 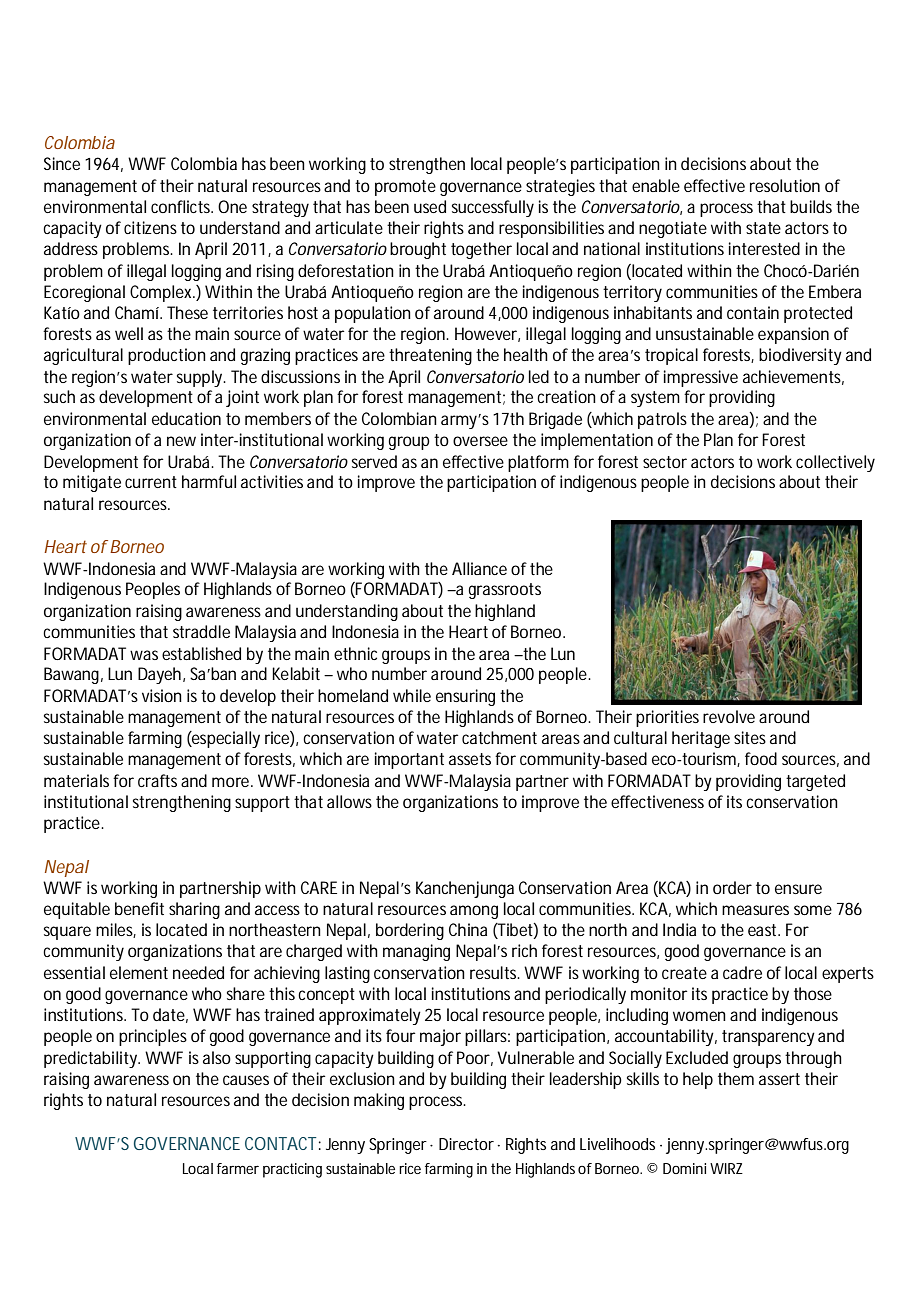 I want to click on Director, so click(x=466, y=1144).
